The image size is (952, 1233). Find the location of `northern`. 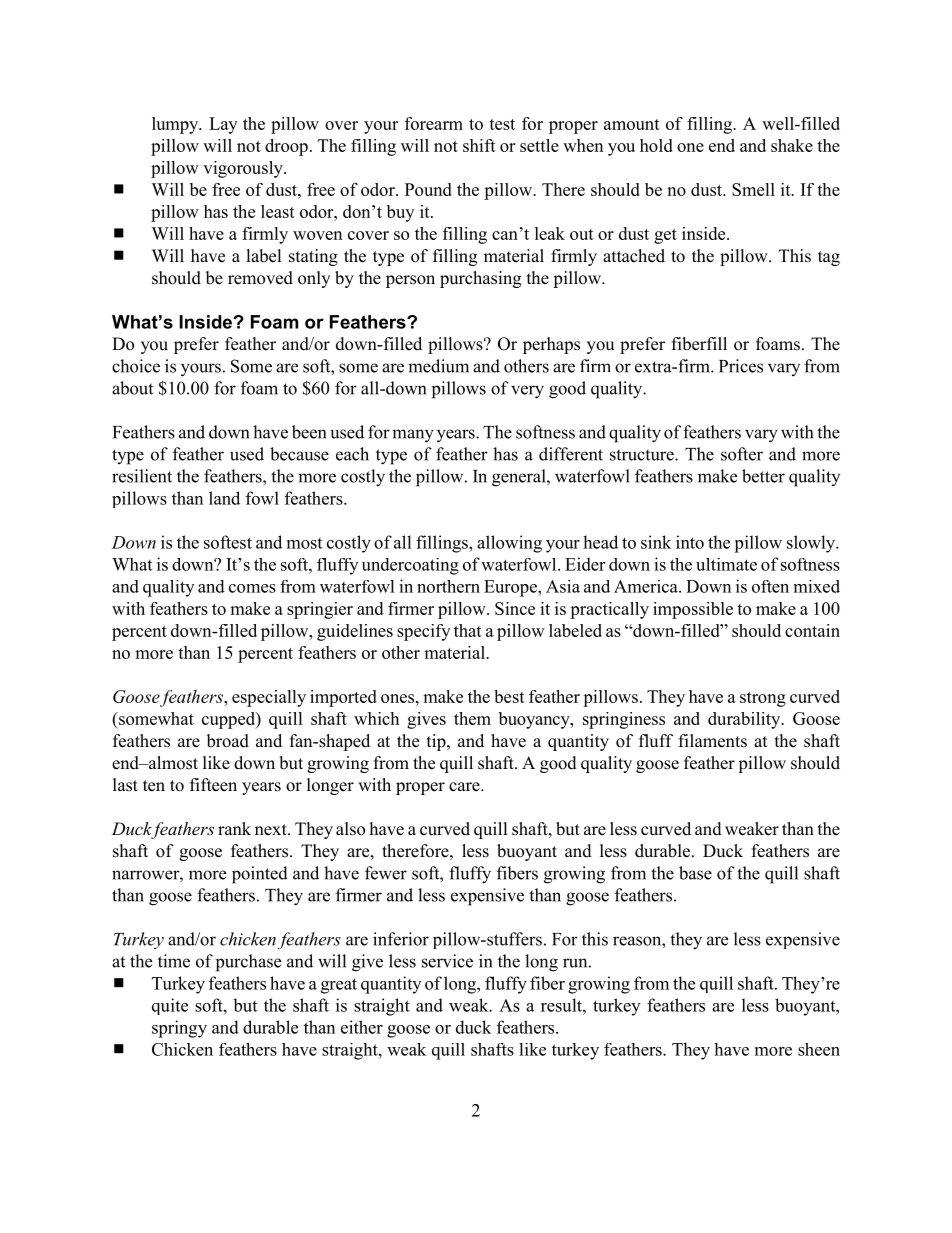

northern is located at coordinates (448, 586).
